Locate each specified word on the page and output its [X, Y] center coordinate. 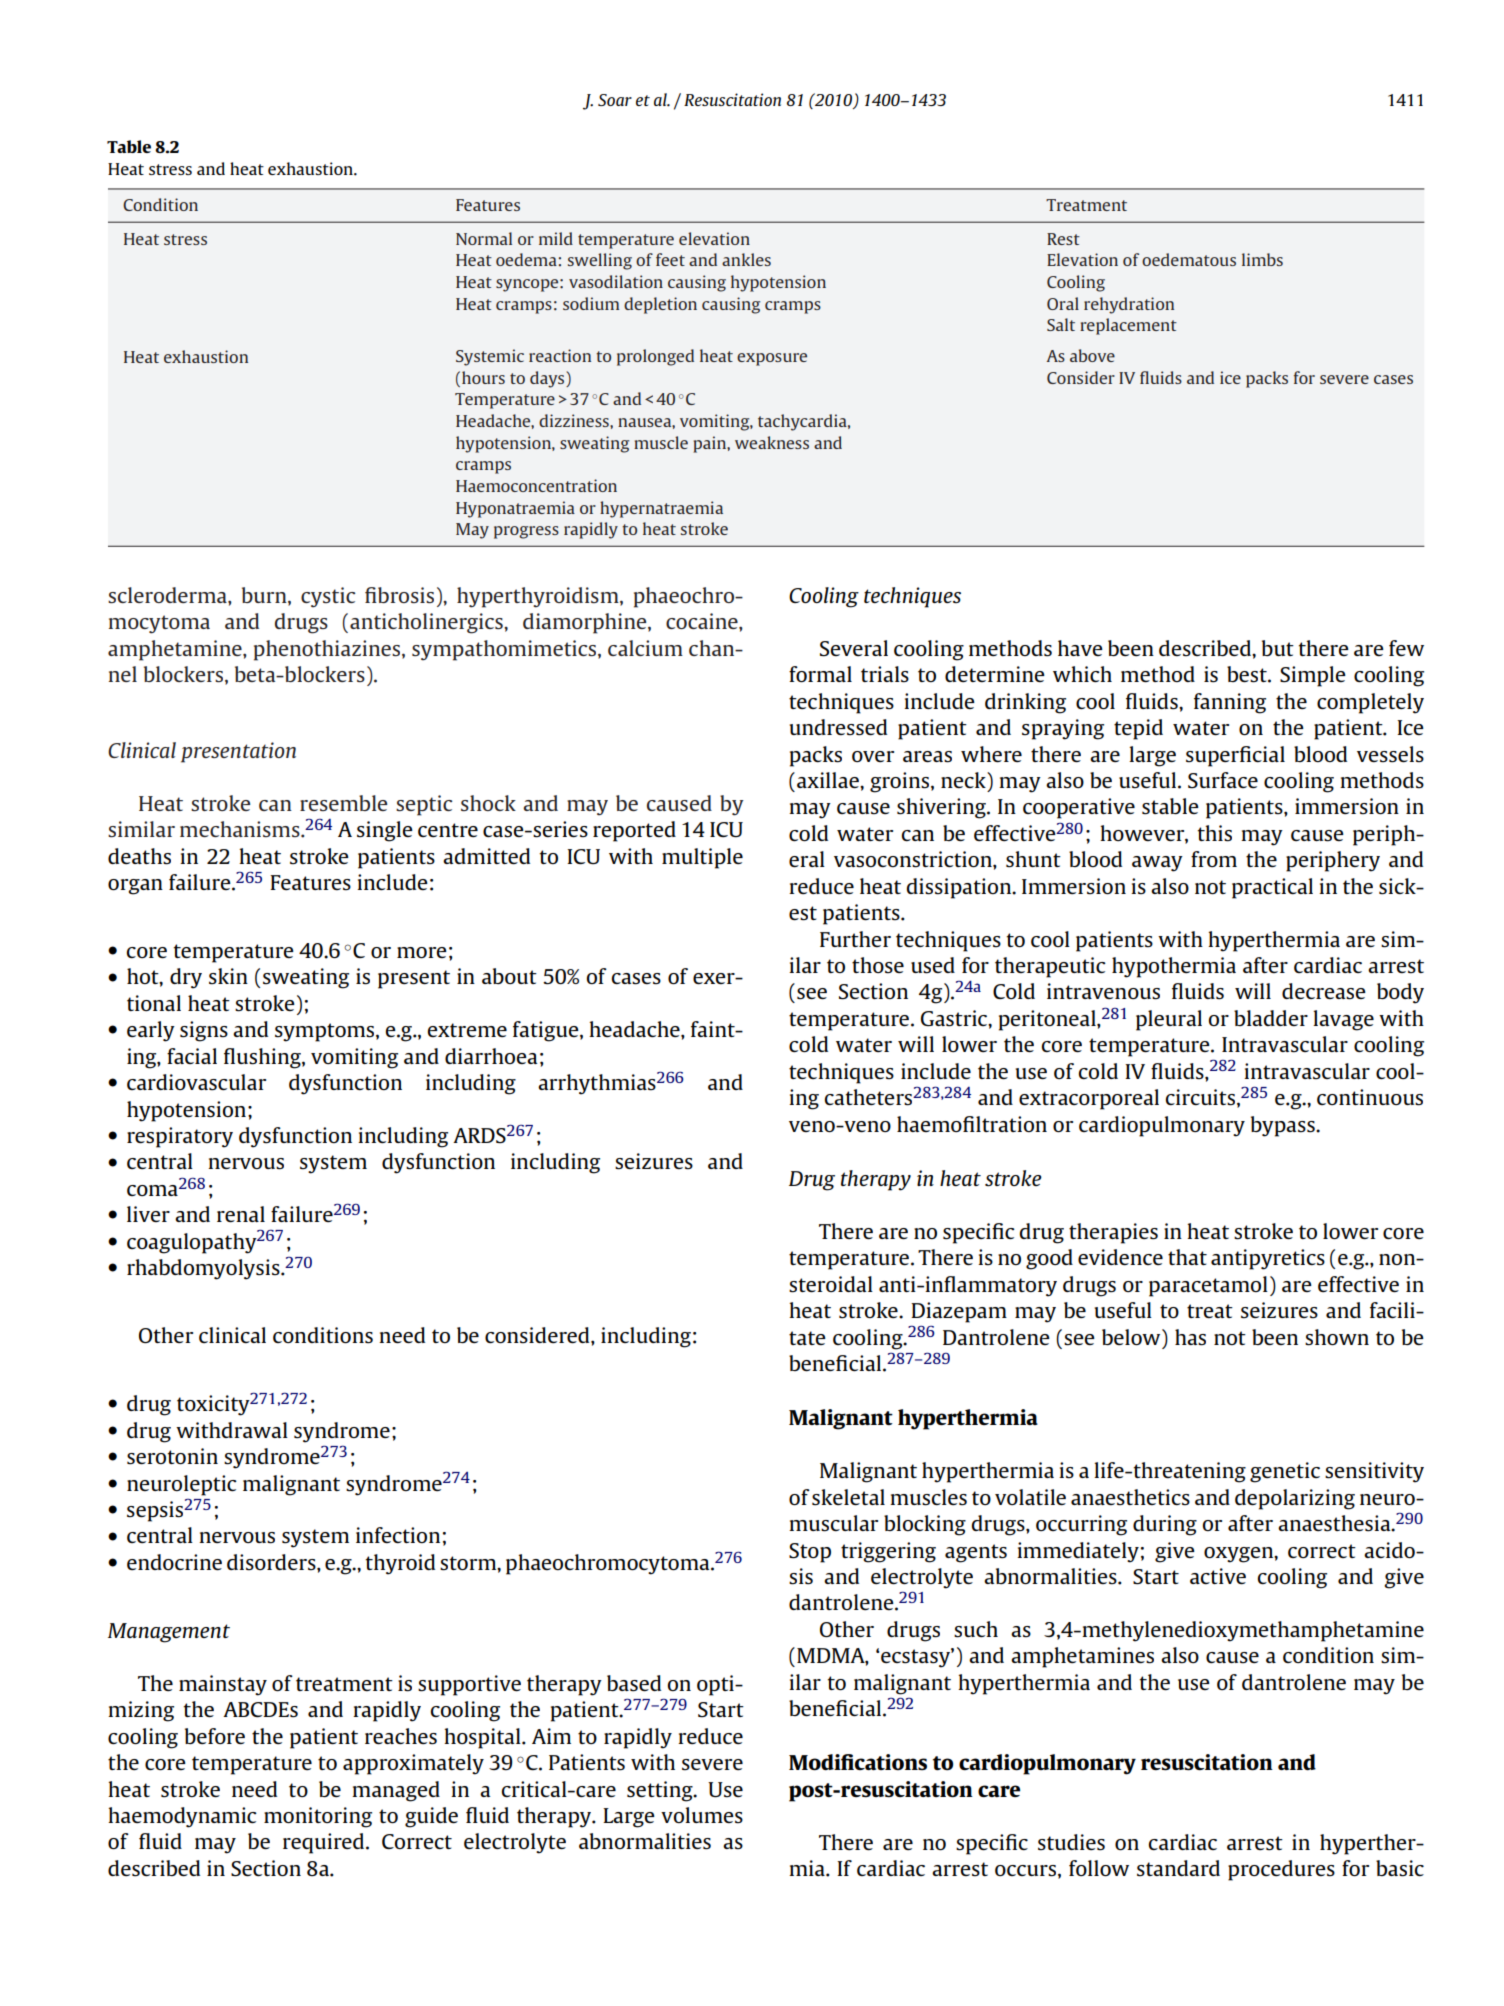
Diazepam [959, 1312]
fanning [1230, 703]
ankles [746, 259]
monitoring [318, 1817]
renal [241, 1214]
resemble [343, 803]
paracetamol [1208, 1286]
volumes [702, 1815]
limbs [1262, 259]
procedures [1281, 1870]
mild [556, 238]
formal [820, 674]
